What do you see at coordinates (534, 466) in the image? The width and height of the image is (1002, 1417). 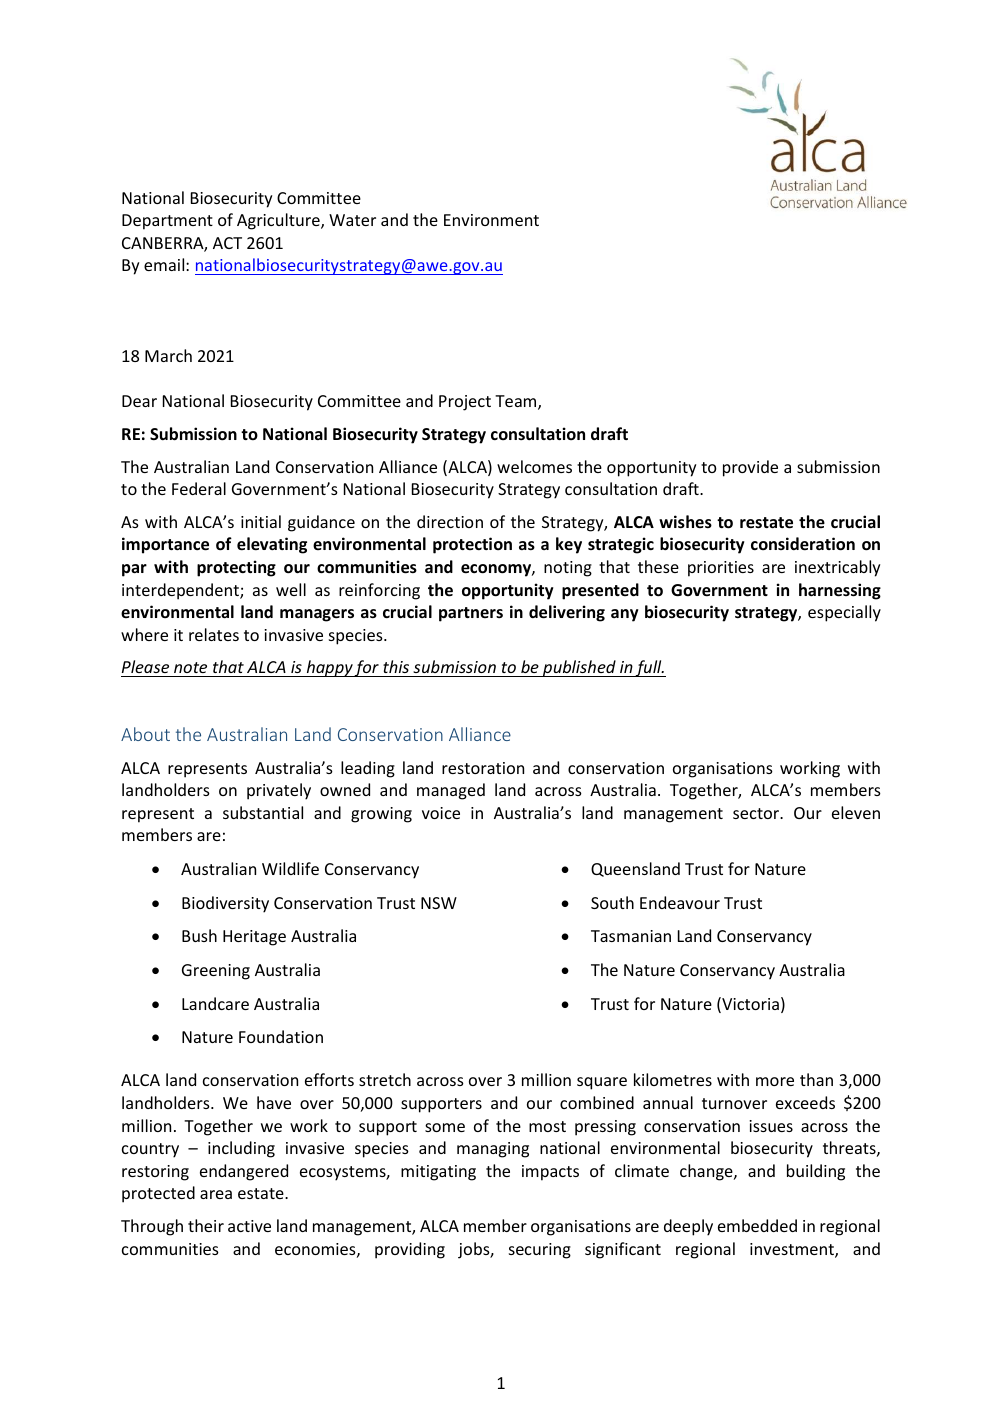 I see `welcomes` at bounding box center [534, 466].
